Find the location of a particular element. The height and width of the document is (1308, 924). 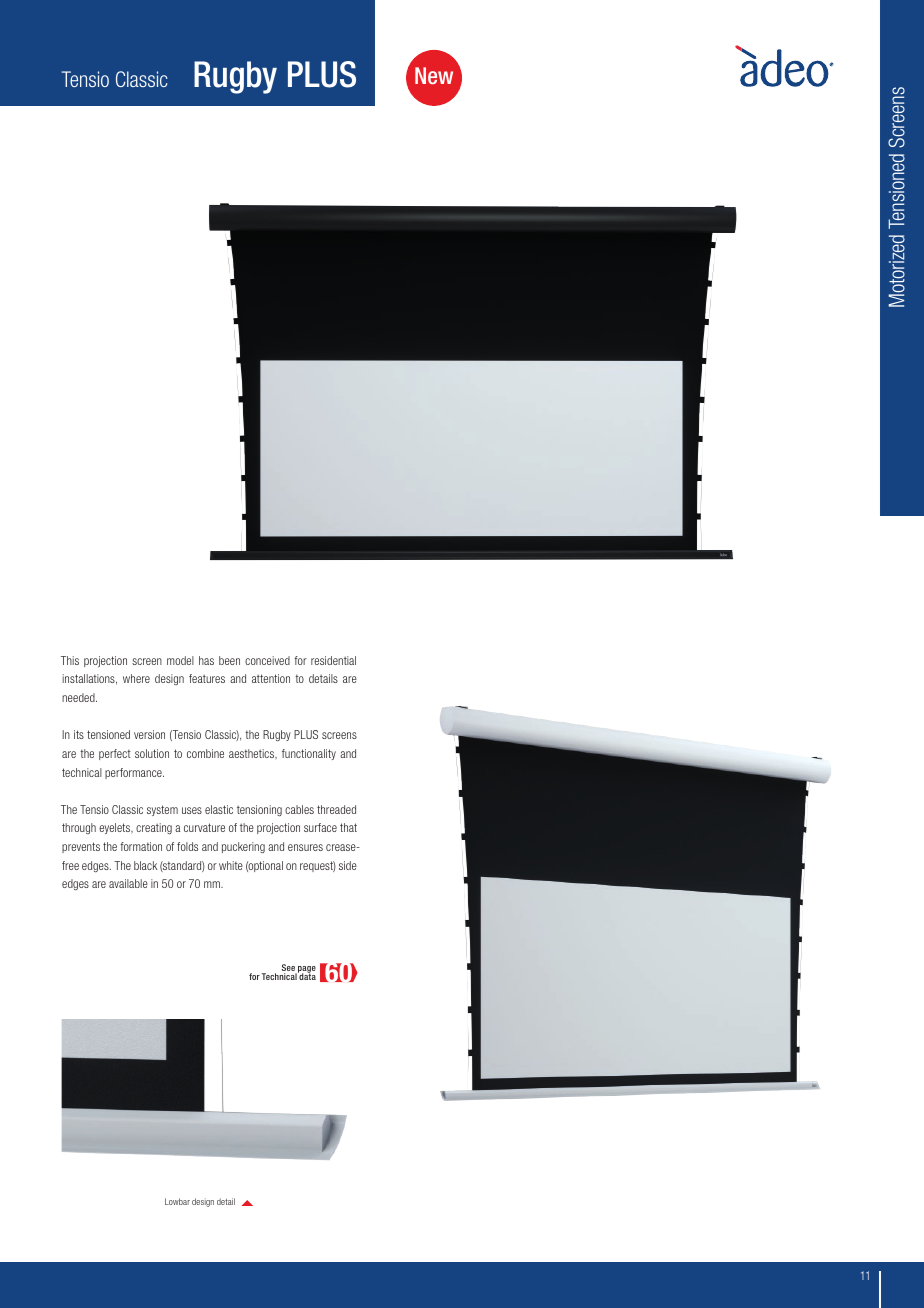

data is located at coordinates (307, 976).
